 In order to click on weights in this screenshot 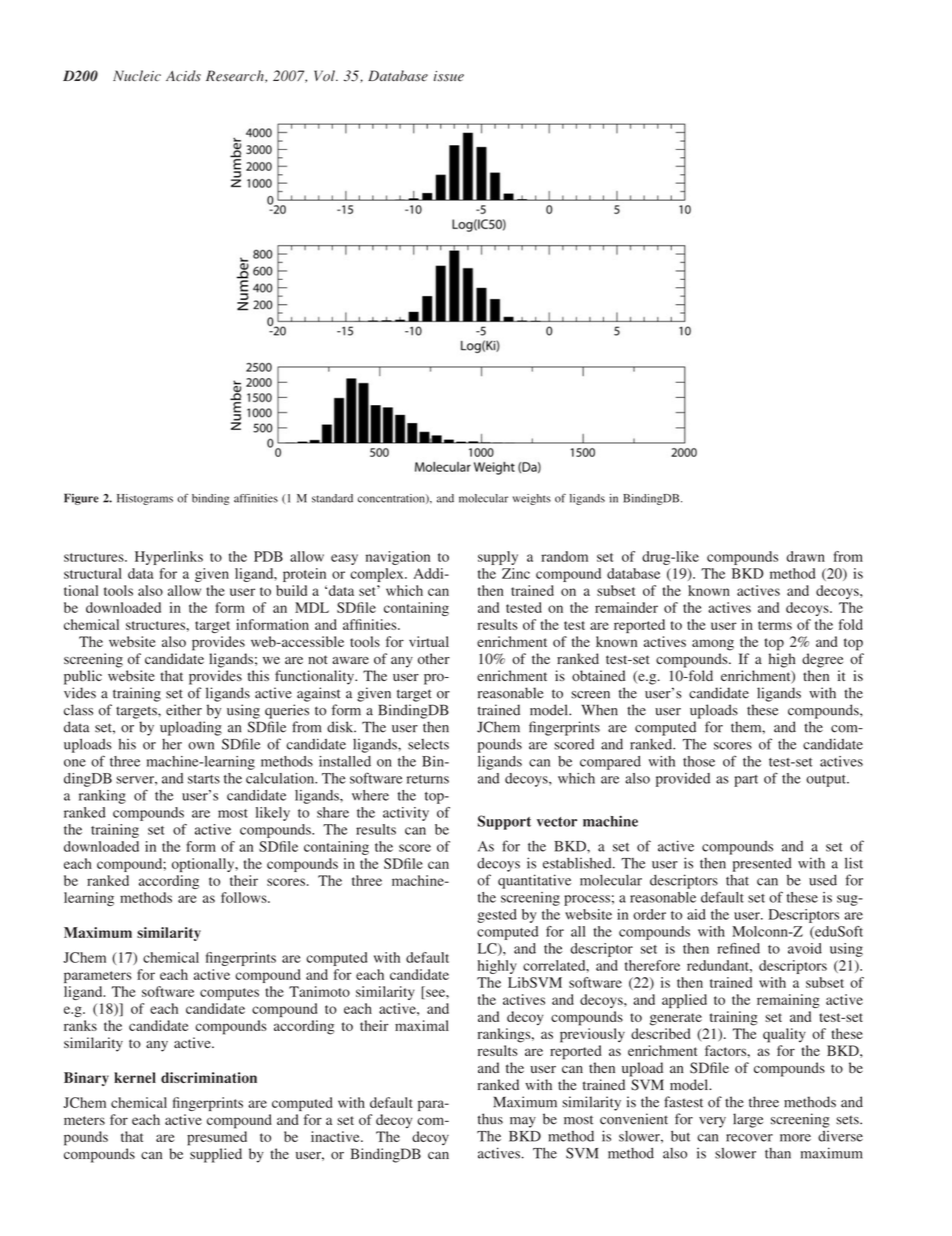, I will do `click(532, 499)`.
